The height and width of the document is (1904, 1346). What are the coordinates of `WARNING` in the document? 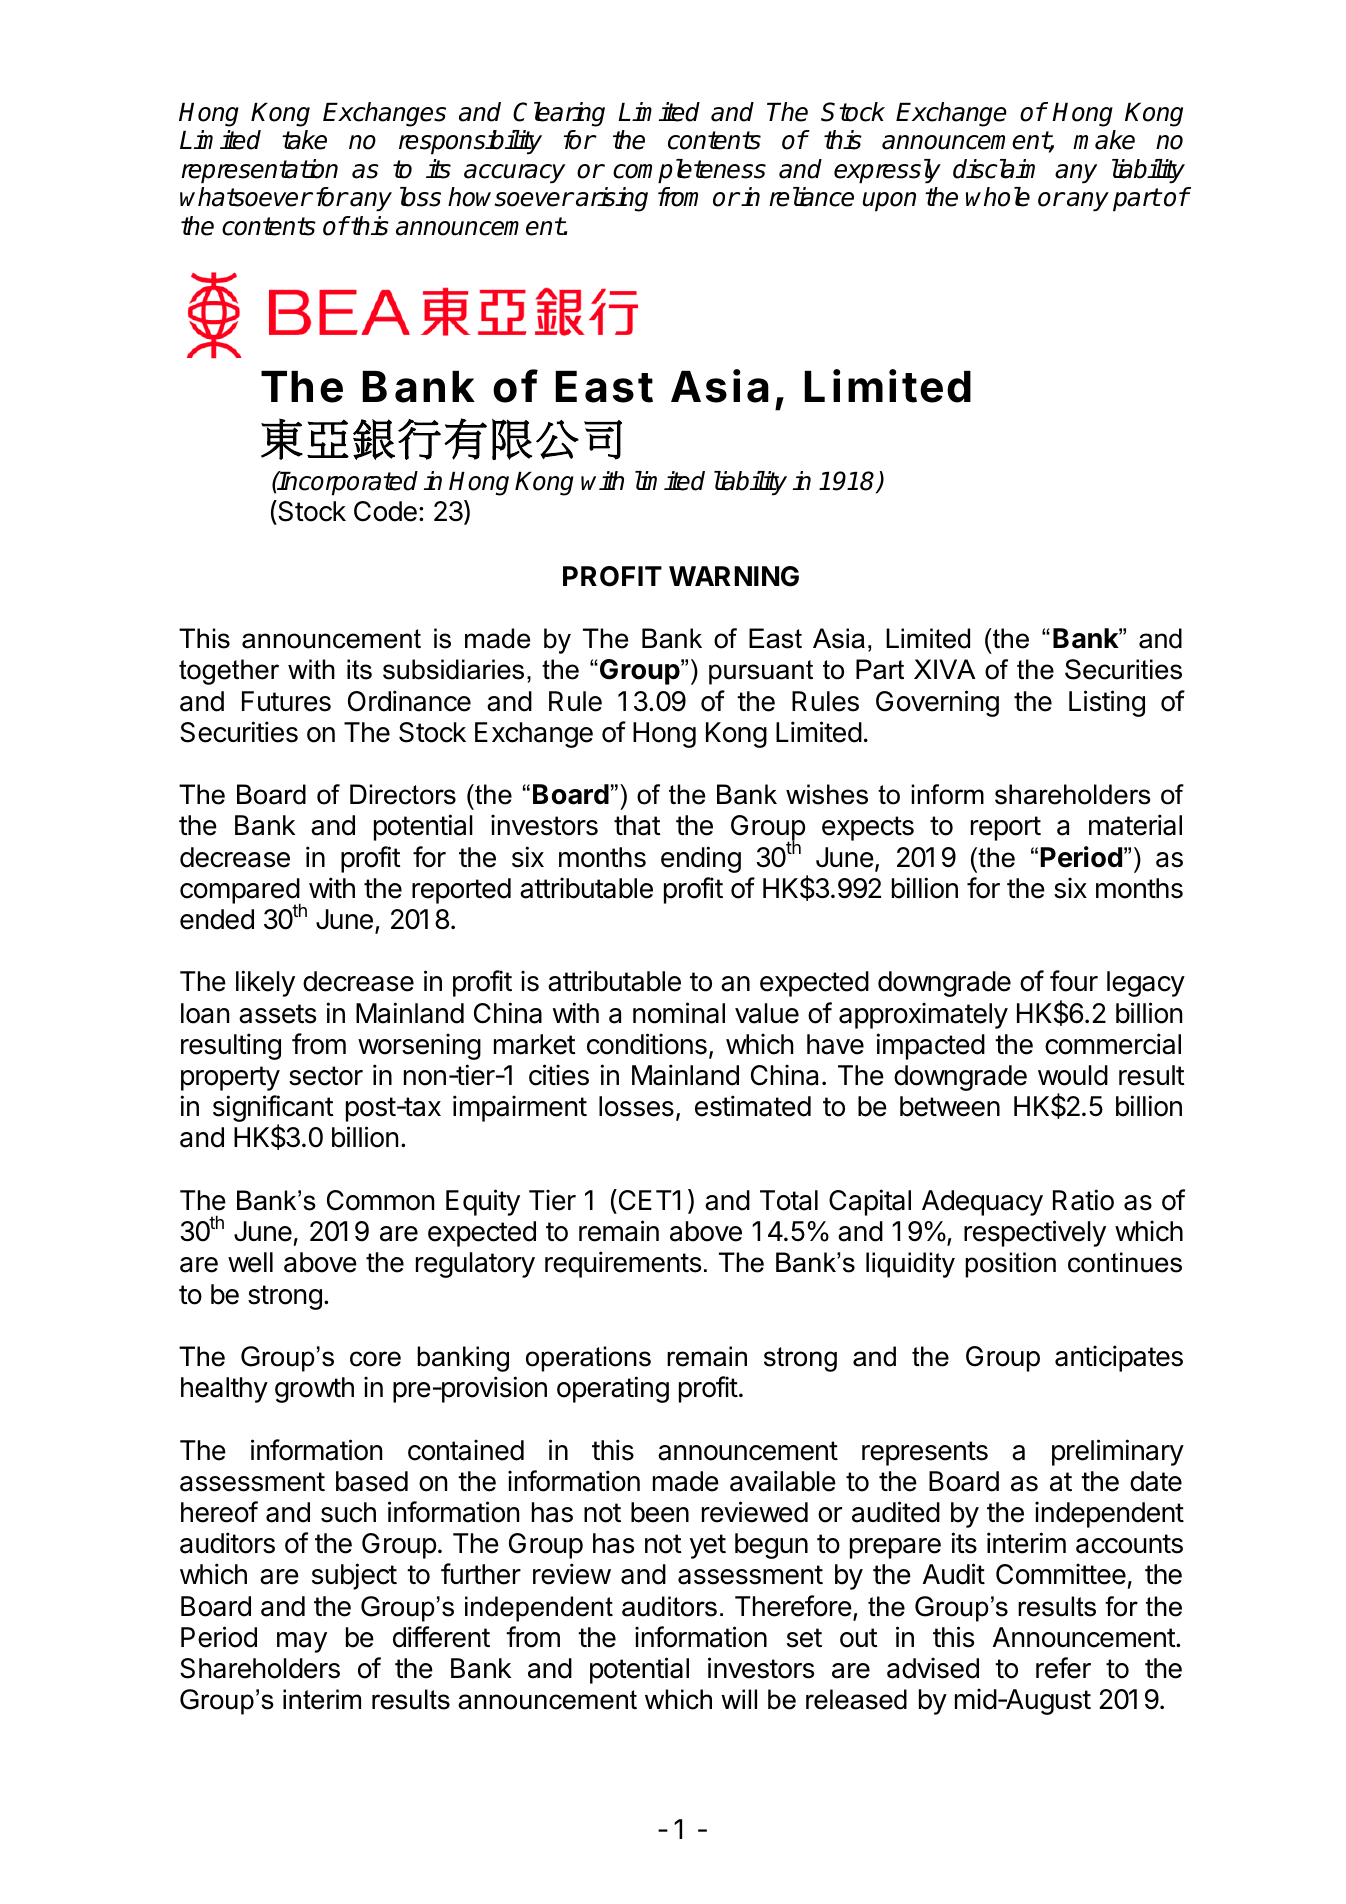 It's located at (734, 576).
